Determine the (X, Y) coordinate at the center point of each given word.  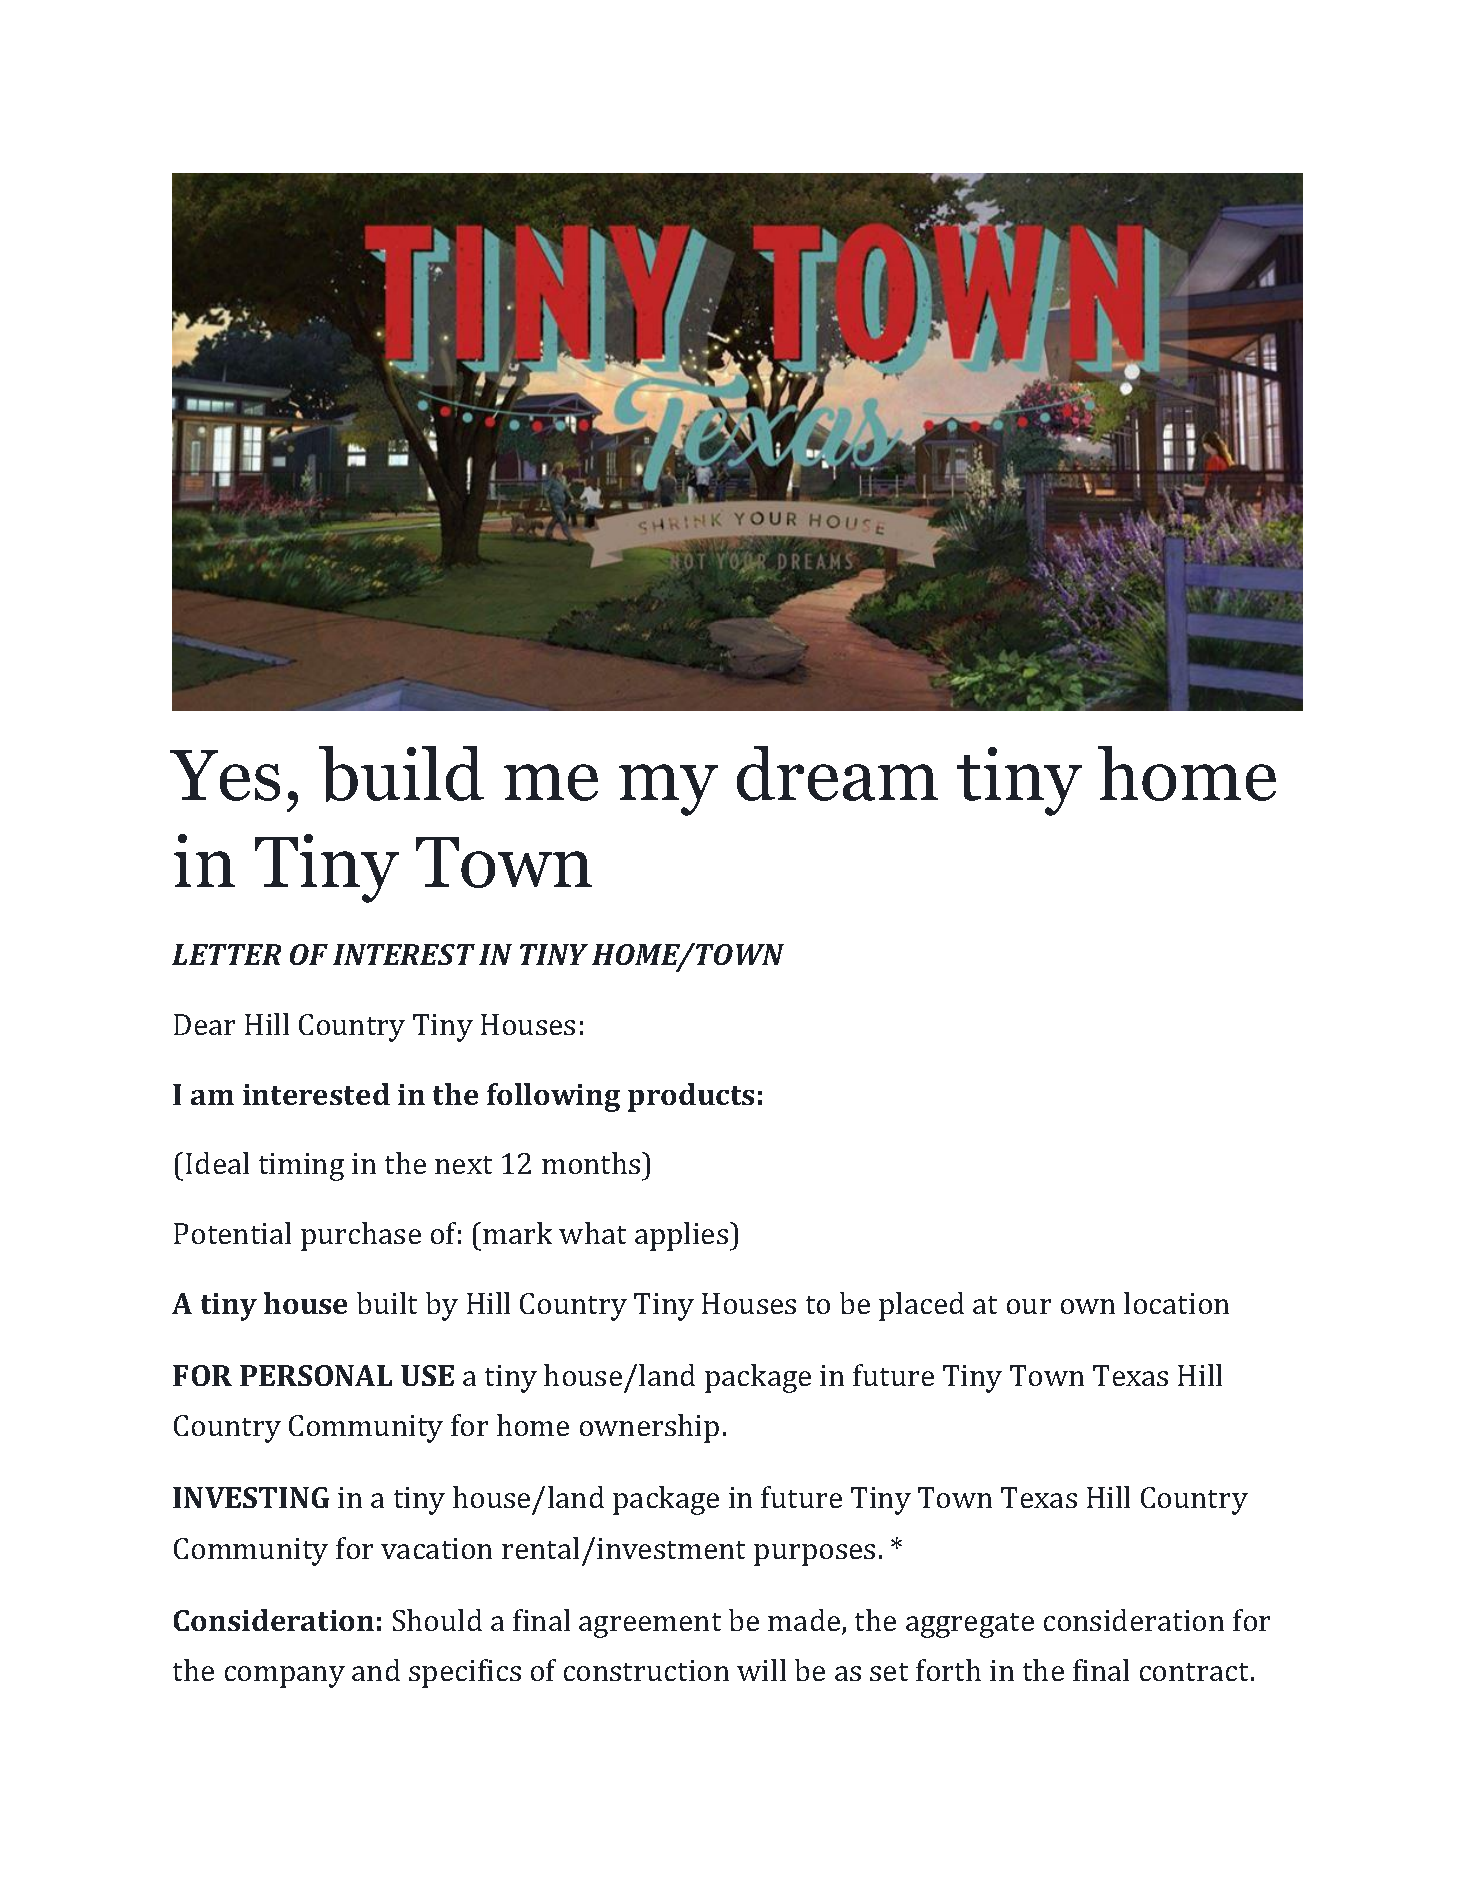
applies (681, 1236)
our (1029, 1306)
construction (646, 1670)
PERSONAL (316, 1375)
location (1176, 1303)
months (592, 1163)
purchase (361, 1236)
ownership (649, 1428)
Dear (204, 1024)
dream (837, 773)
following (553, 1097)
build (401, 774)
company (285, 1677)
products (691, 1097)
